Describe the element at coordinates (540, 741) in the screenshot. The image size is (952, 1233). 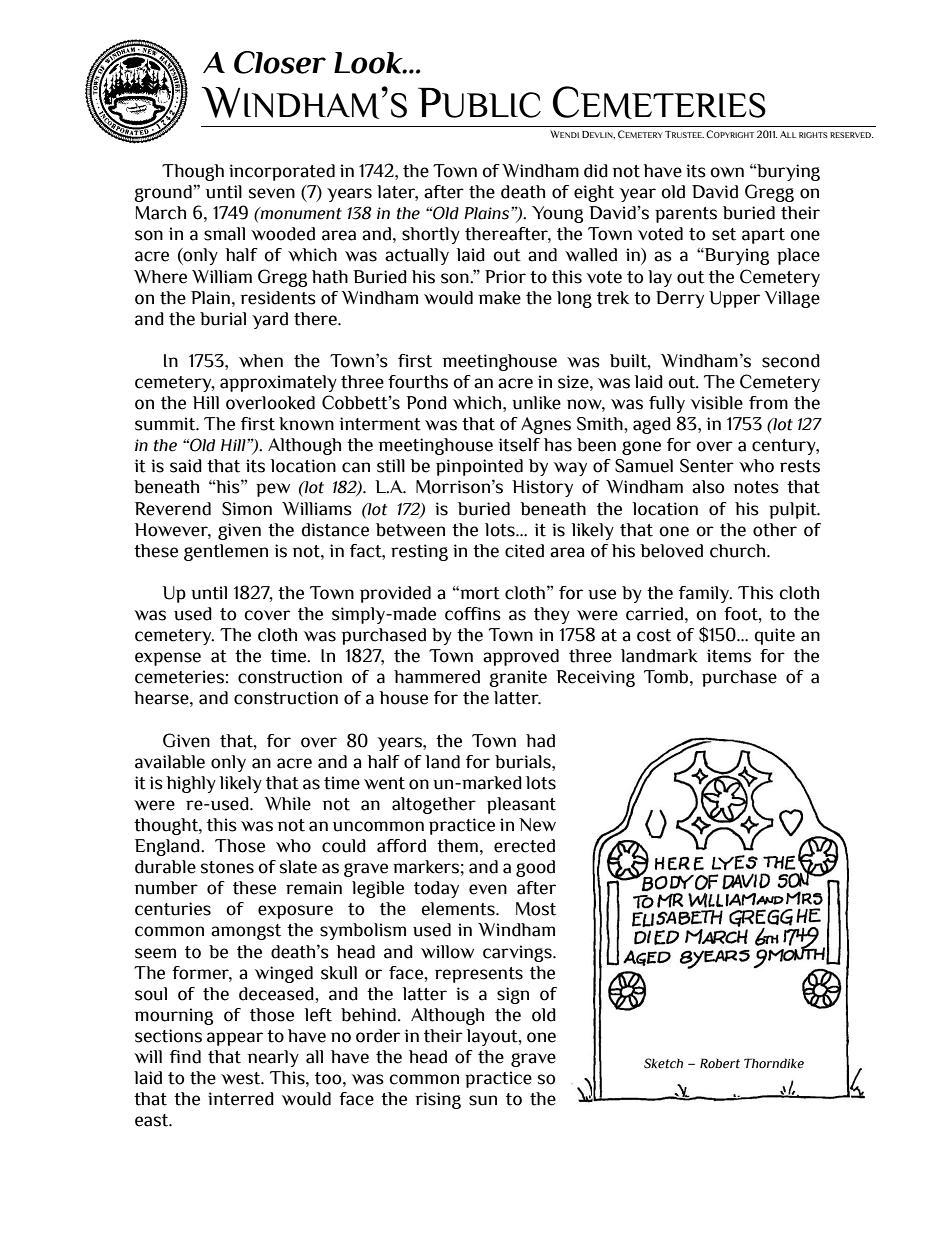
I see `had` at that location.
